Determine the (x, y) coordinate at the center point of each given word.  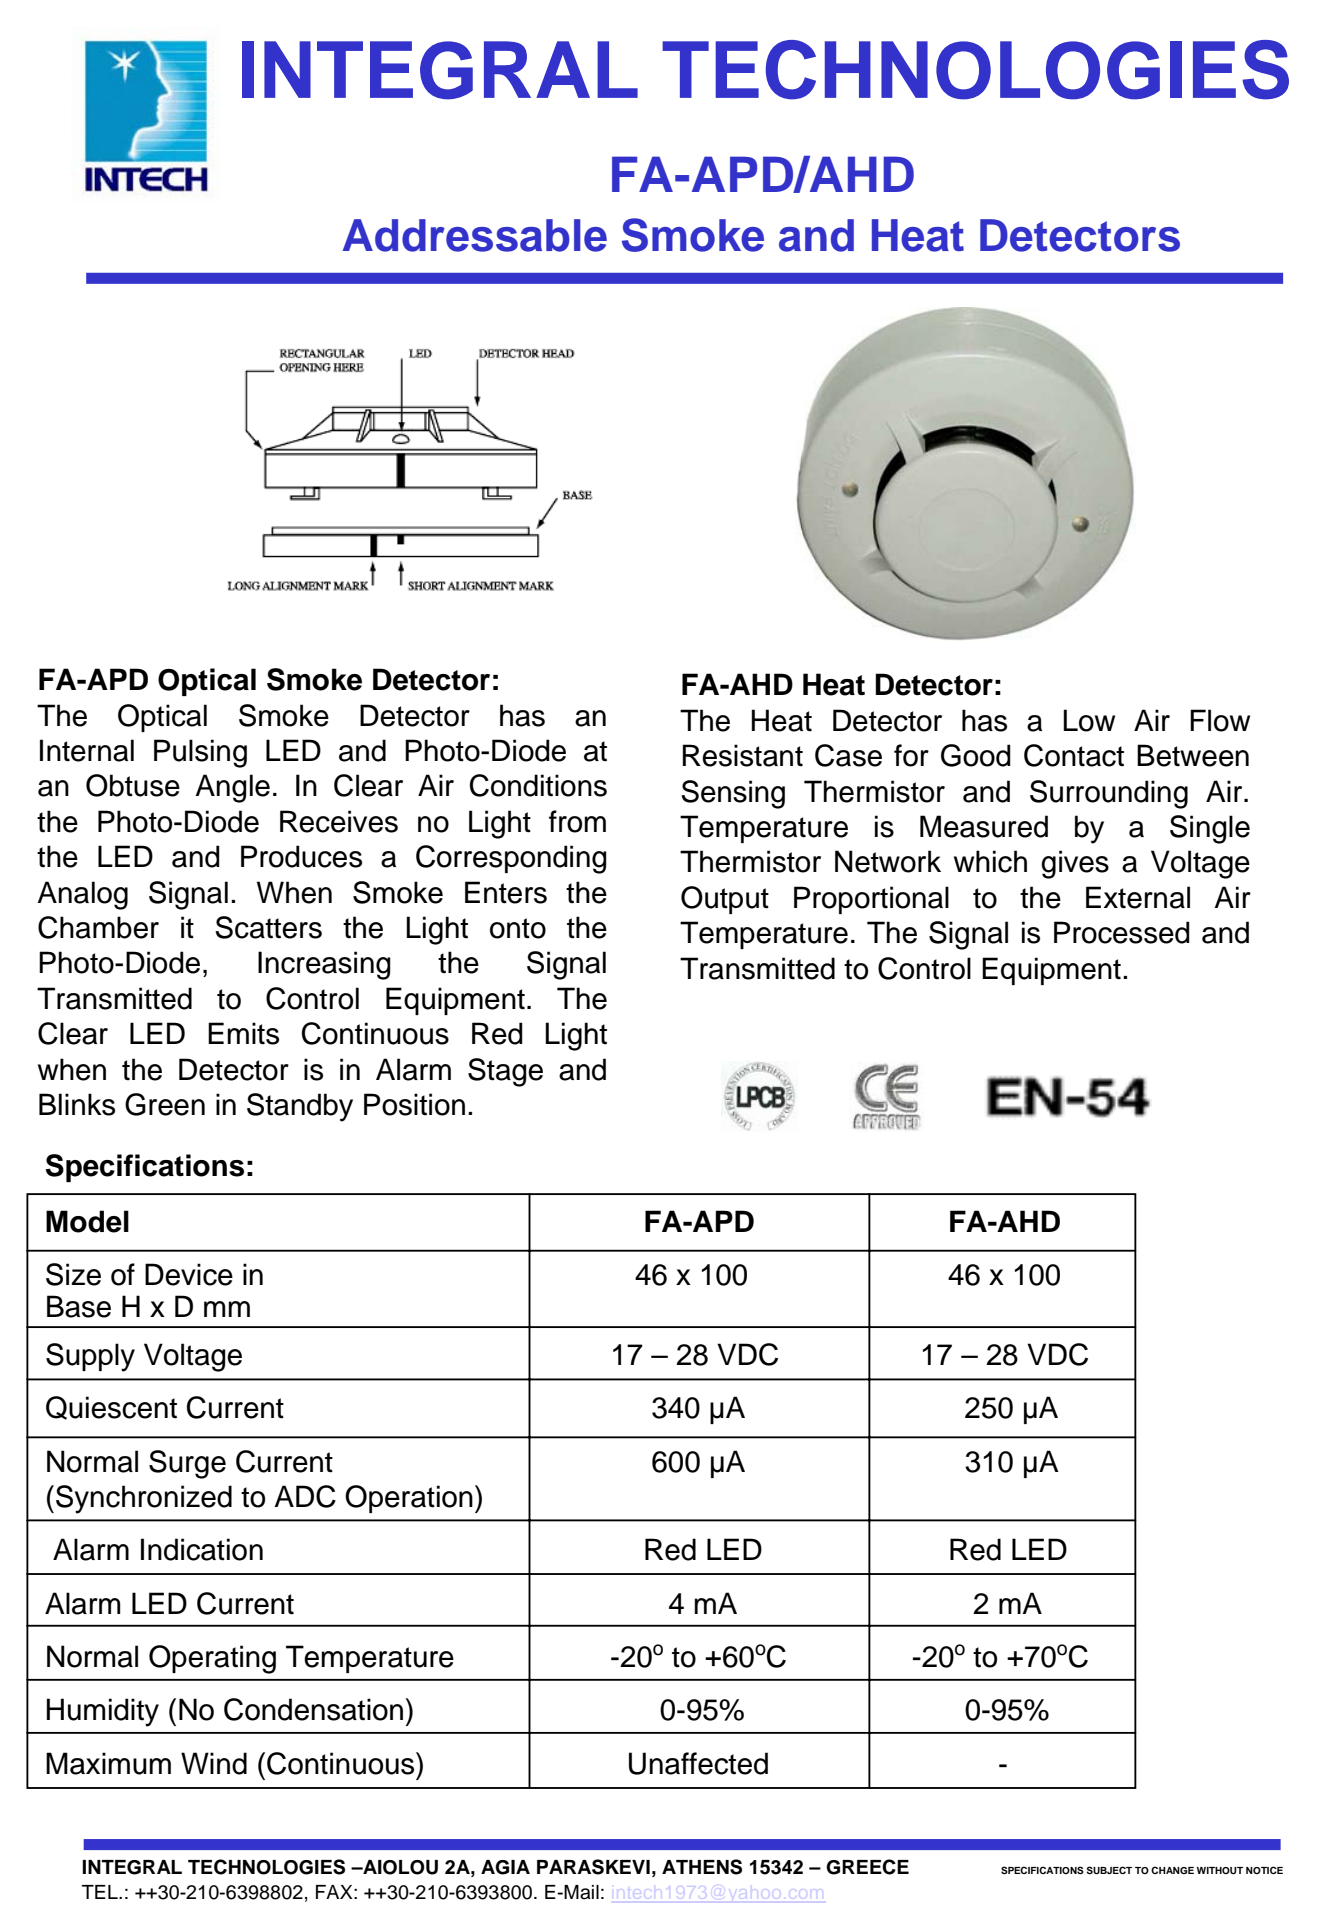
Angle (232, 788)
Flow (1220, 720)
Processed (1122, 932)
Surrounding (1109, 794)
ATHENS (702, 1867)
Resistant (742, 755)
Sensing (733, 794)
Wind (214, 1763)
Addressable (474, 235)
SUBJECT (1109, 1870)
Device (189, 1274)
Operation (409, 1499)
